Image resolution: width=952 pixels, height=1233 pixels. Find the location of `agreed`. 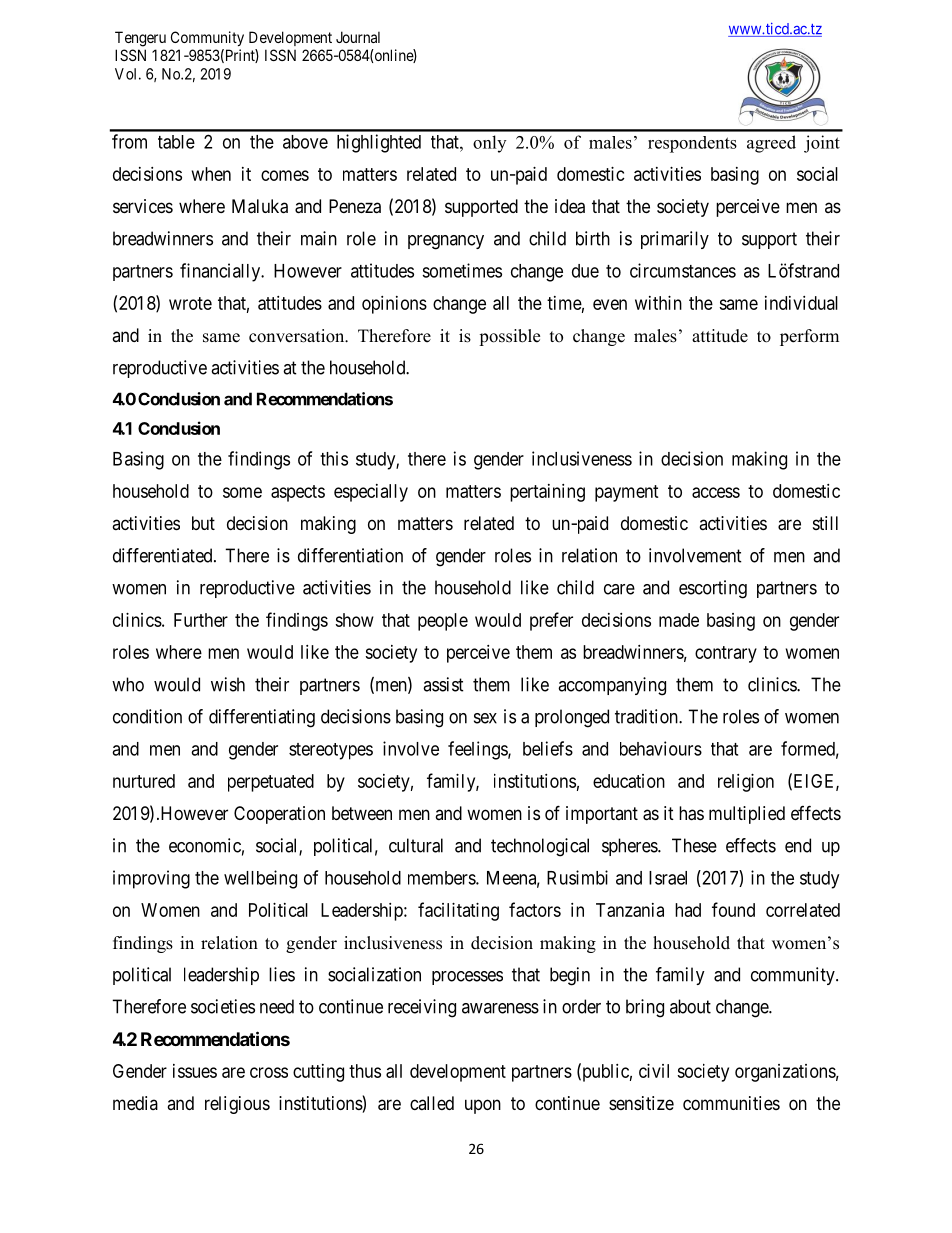

agreed is located at coordinates (771, 144).
